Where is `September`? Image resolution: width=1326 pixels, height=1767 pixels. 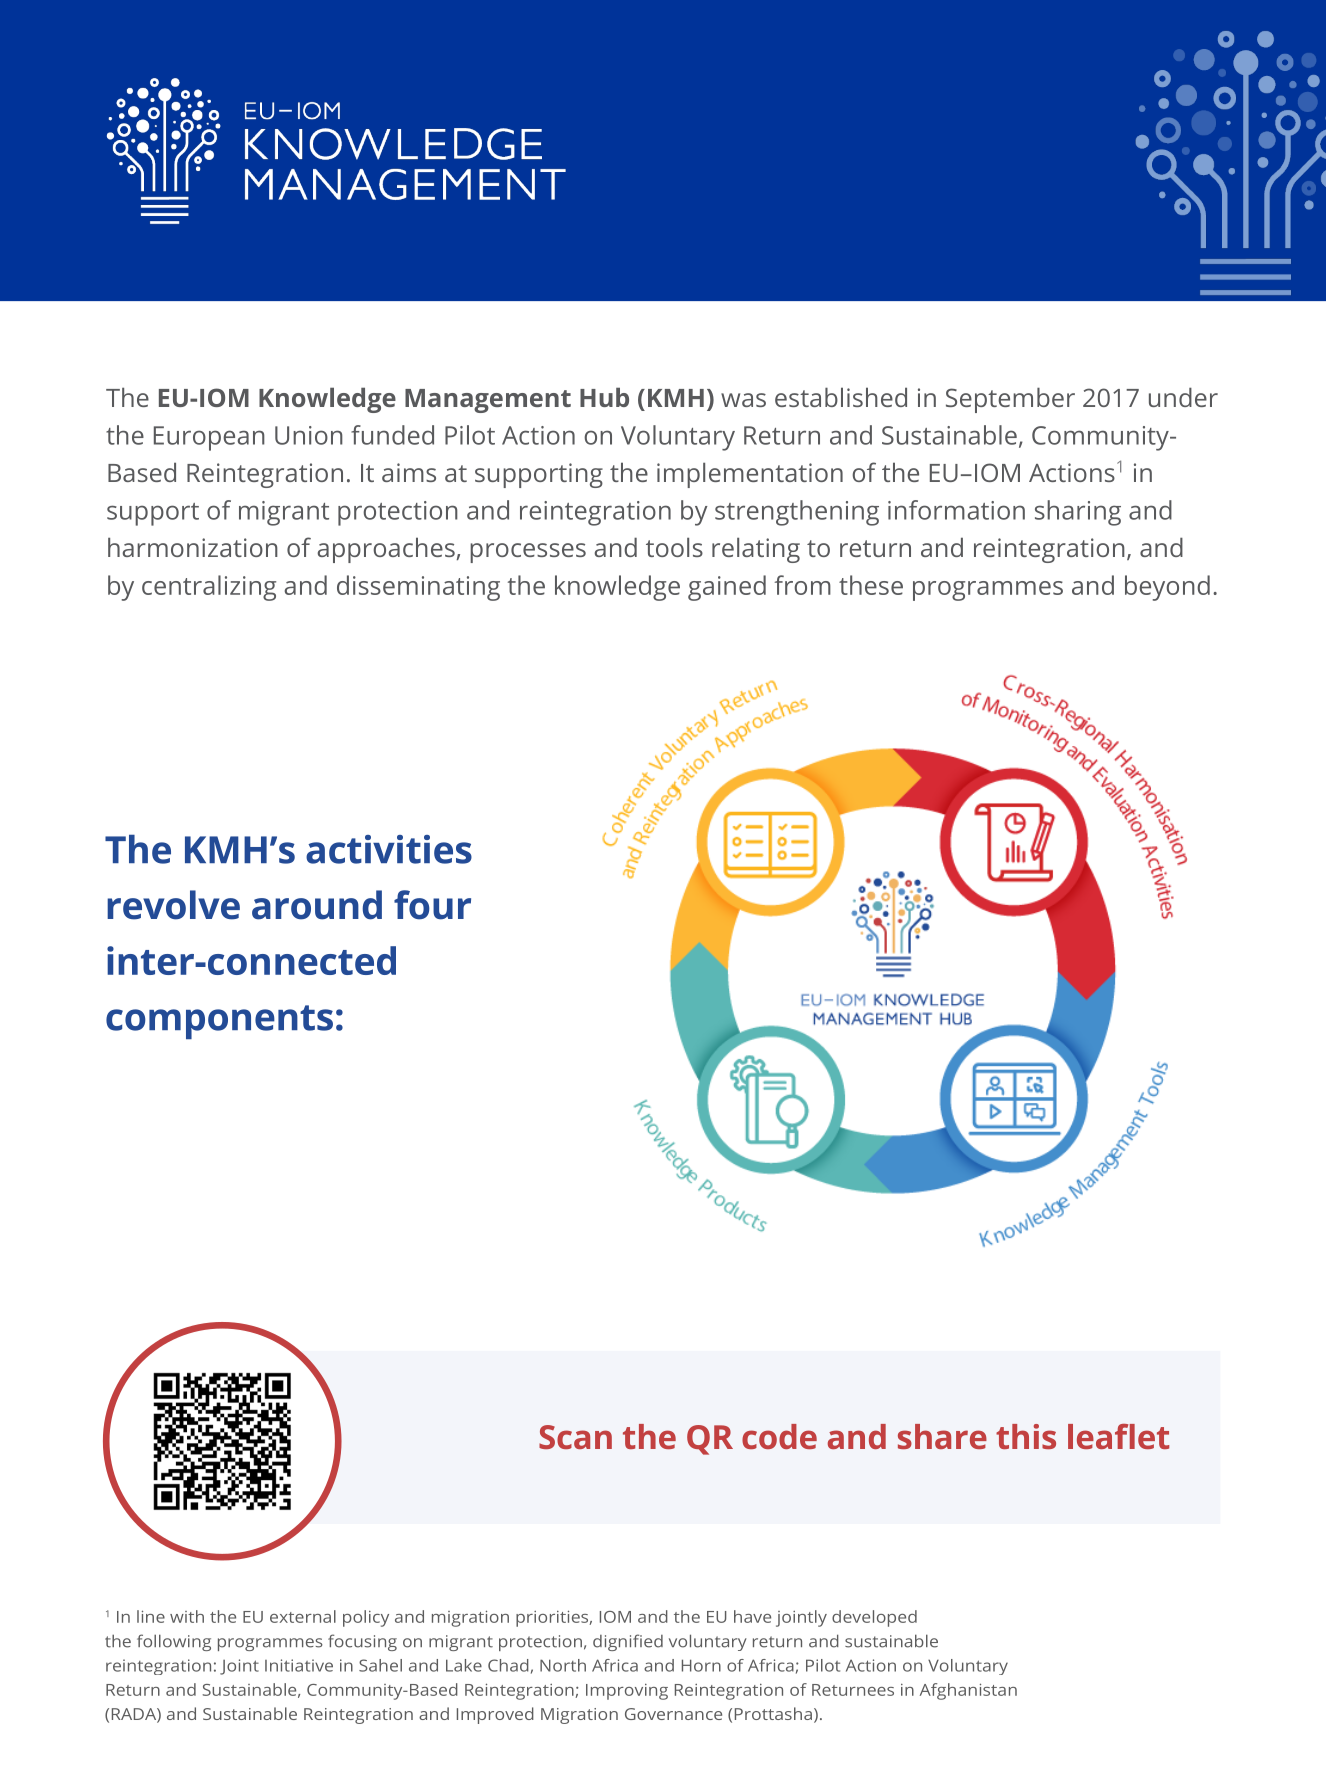
September is located at coordinates (1010, 400).
